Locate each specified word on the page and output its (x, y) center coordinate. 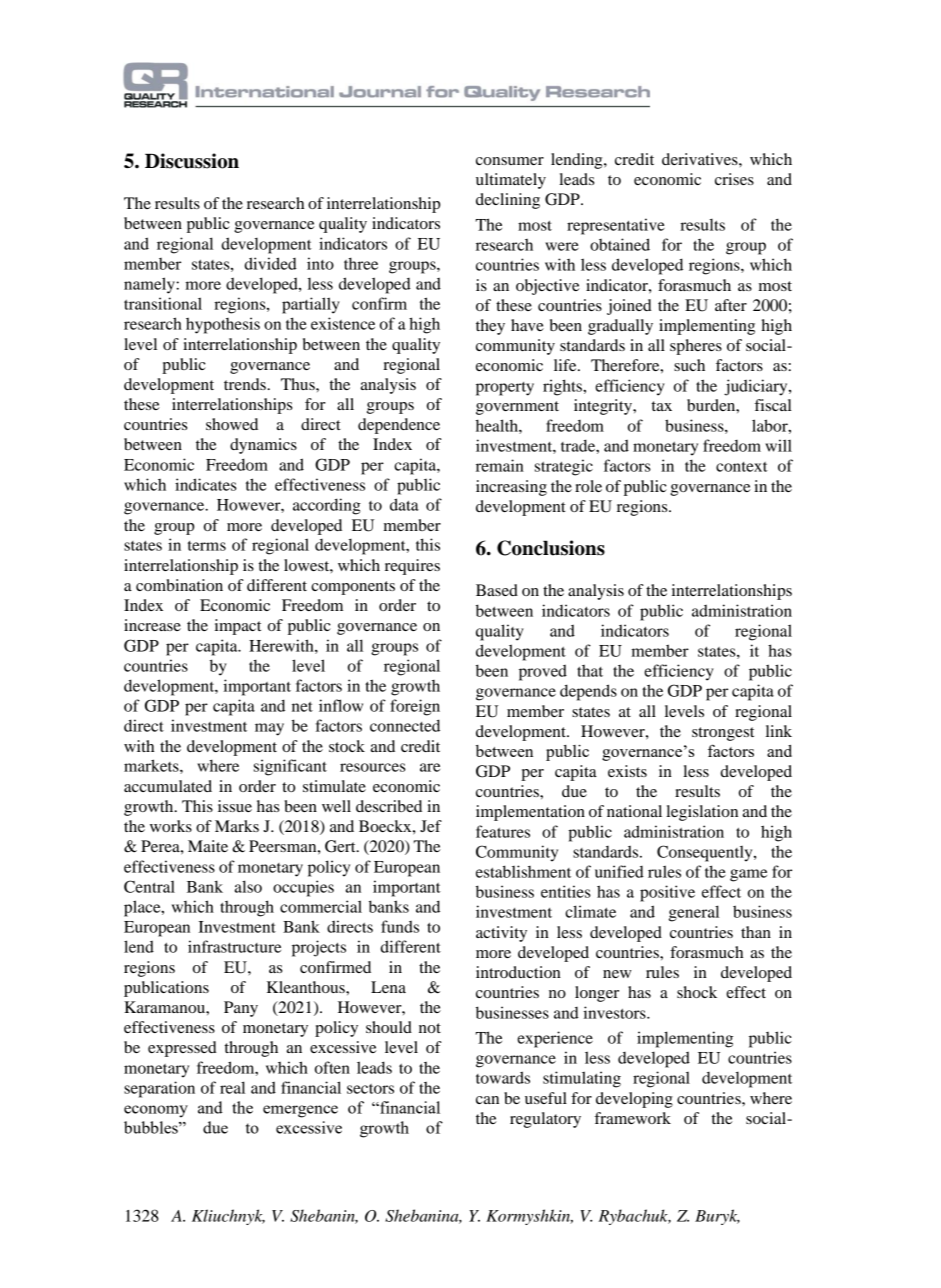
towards (503, 1077)
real (232, 1087)
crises (734, 179)
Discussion (192, 161)
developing (634, 1100)
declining (508, 201)
